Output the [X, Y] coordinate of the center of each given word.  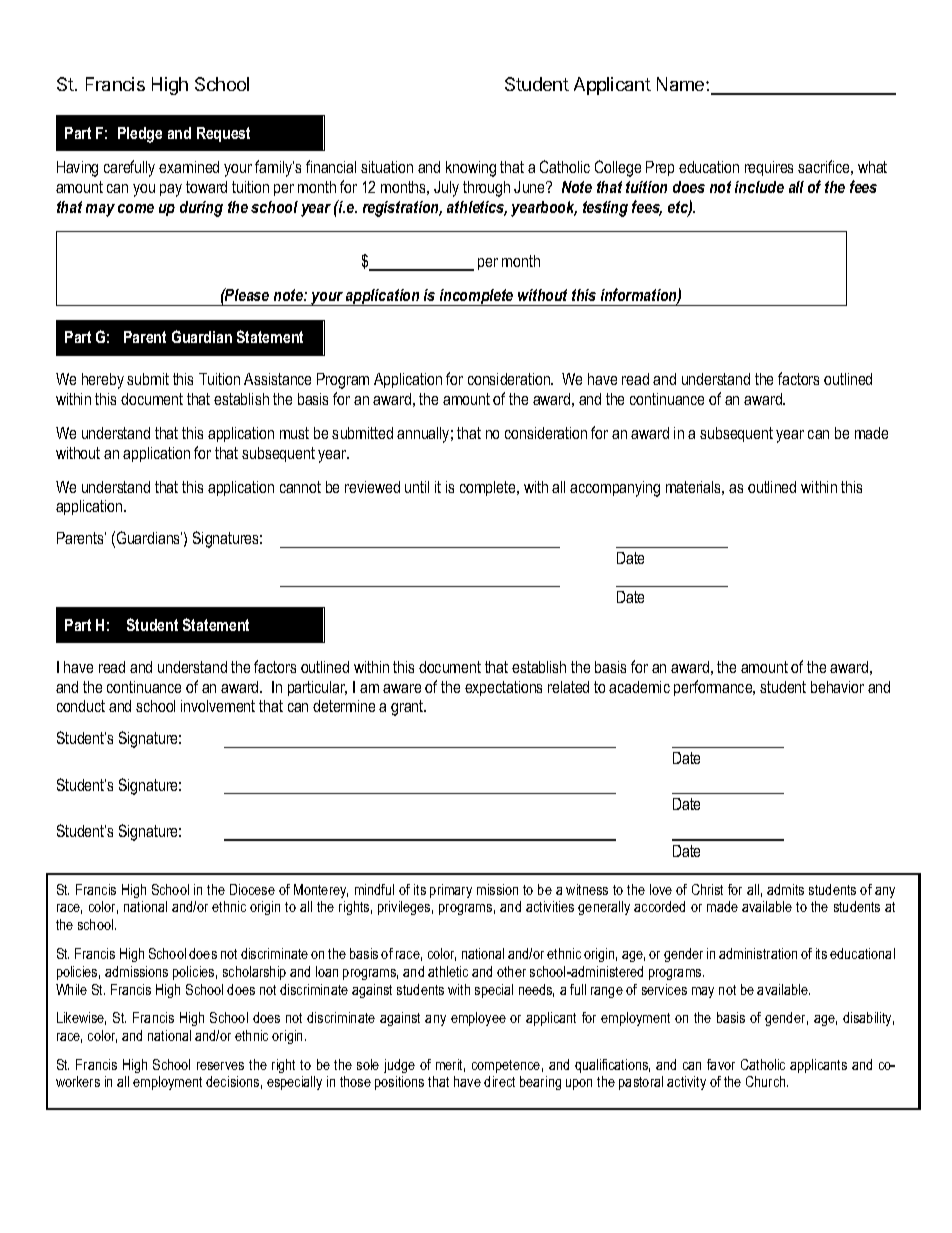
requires [769, 168]
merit [450, 1065]
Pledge [140, 135]
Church [767, 1081]
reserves [220, 1066]
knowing [471, 169]
